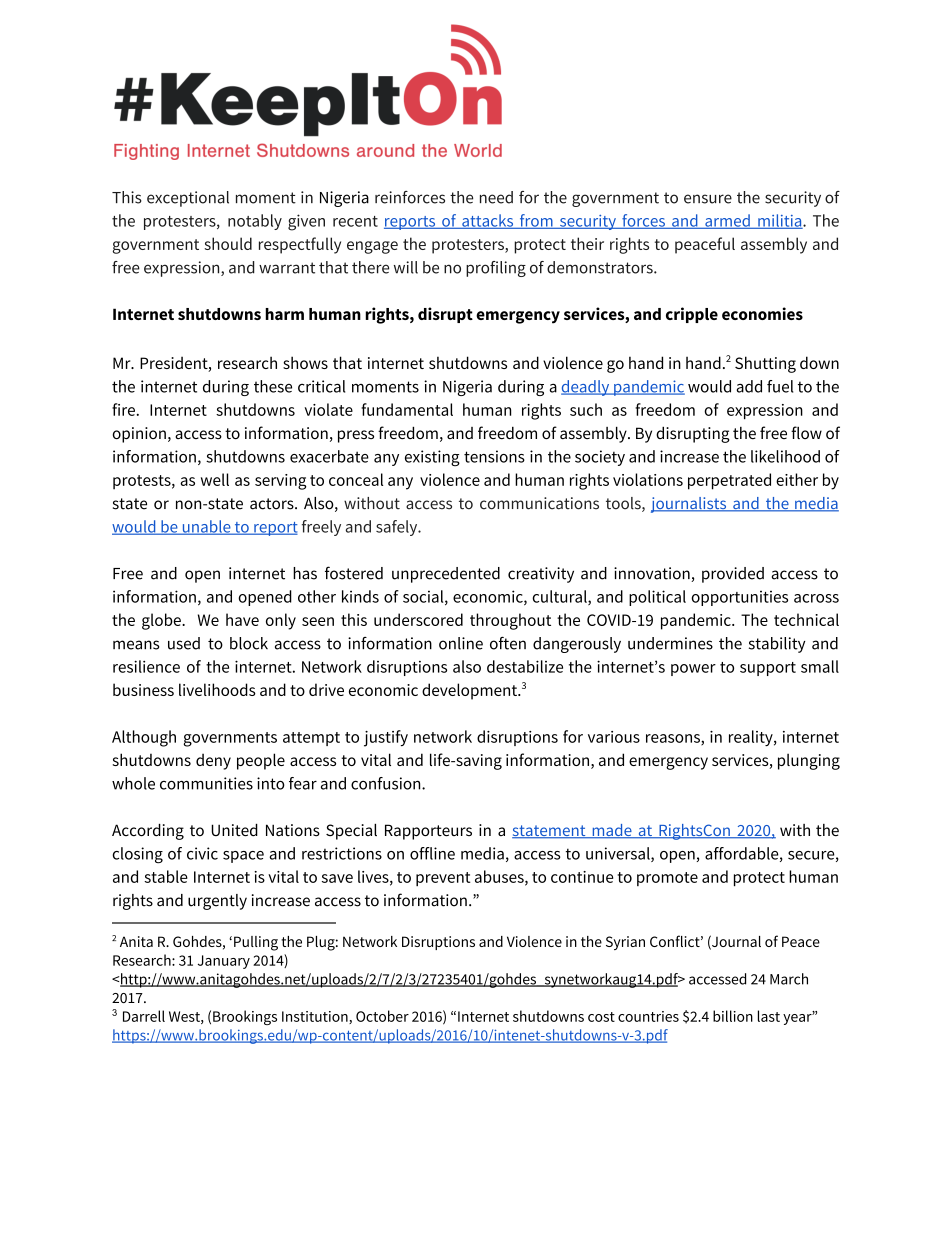  I want to click on attacks, so click(488, 221).
